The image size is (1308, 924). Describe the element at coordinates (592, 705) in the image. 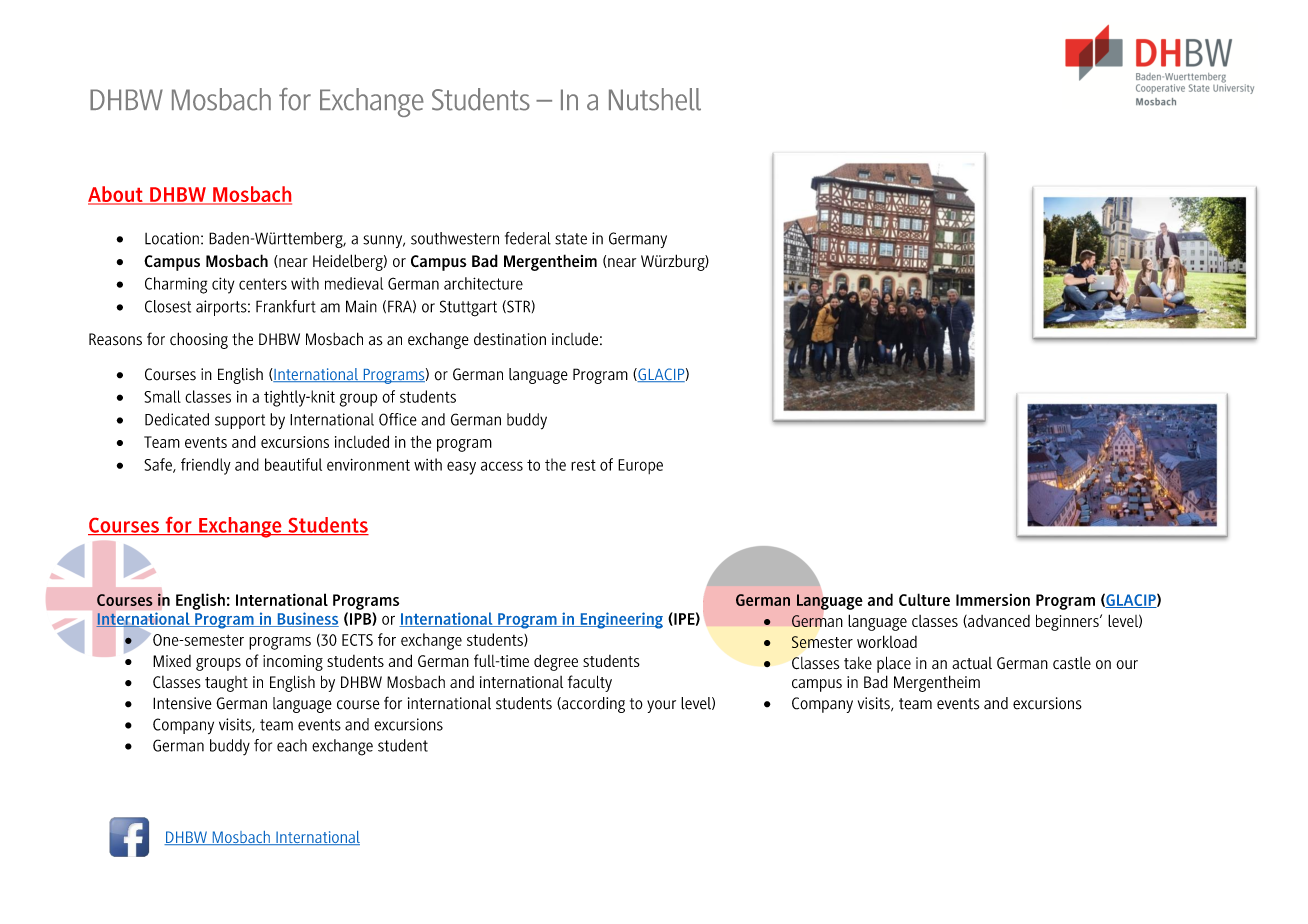

I see `according` at that location.
